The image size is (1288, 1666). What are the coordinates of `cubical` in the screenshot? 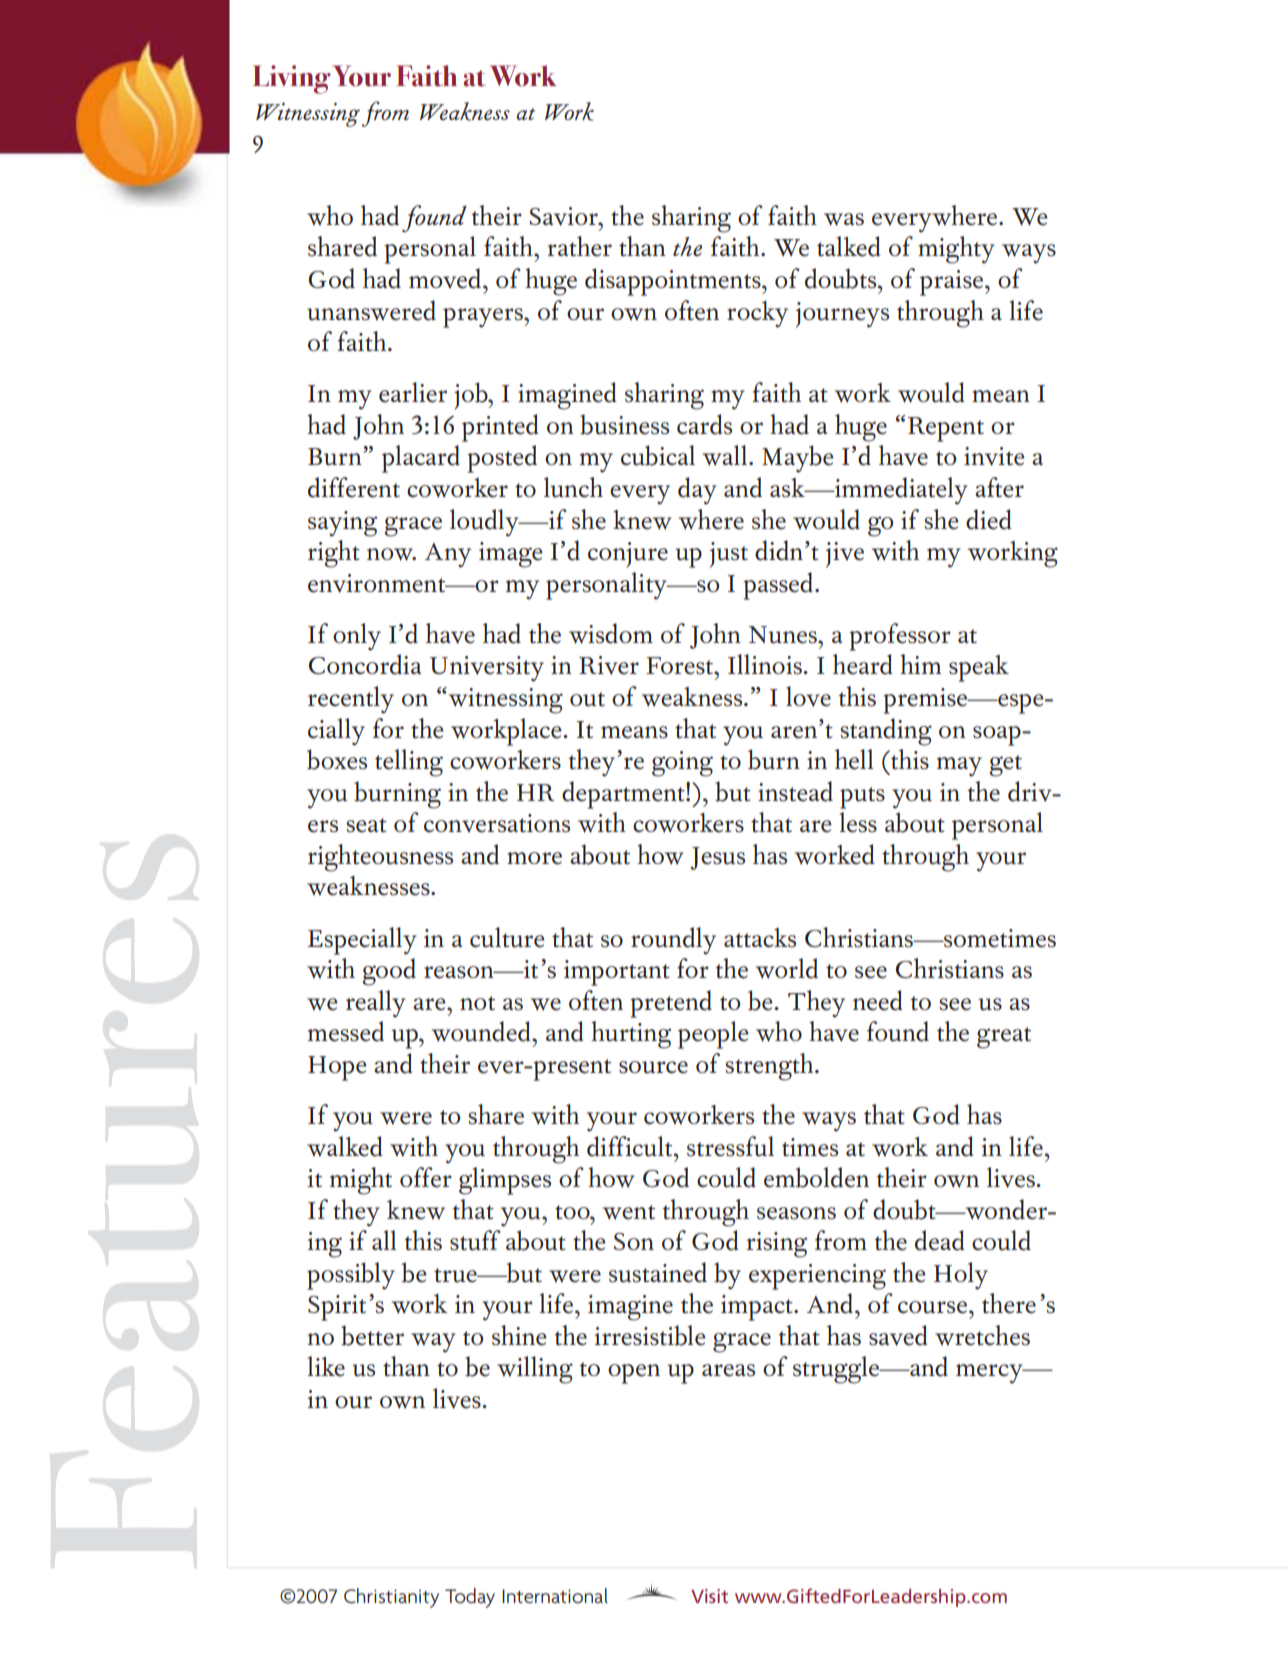 It's located at (658, 455).
